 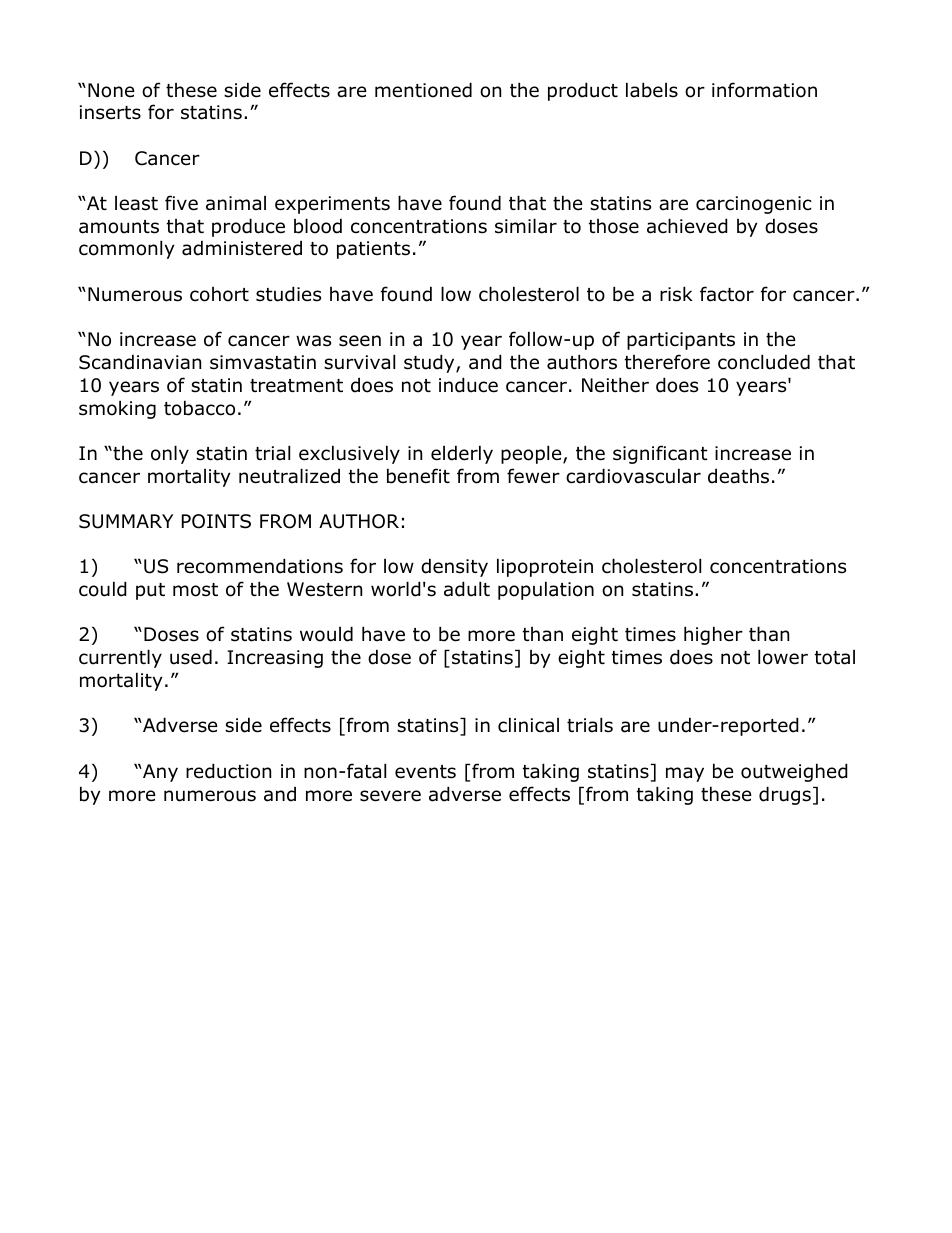 What do you see at coordinates (764, 362) in the screenshot?
I see `concluded` at bounding box center [764, 362].
